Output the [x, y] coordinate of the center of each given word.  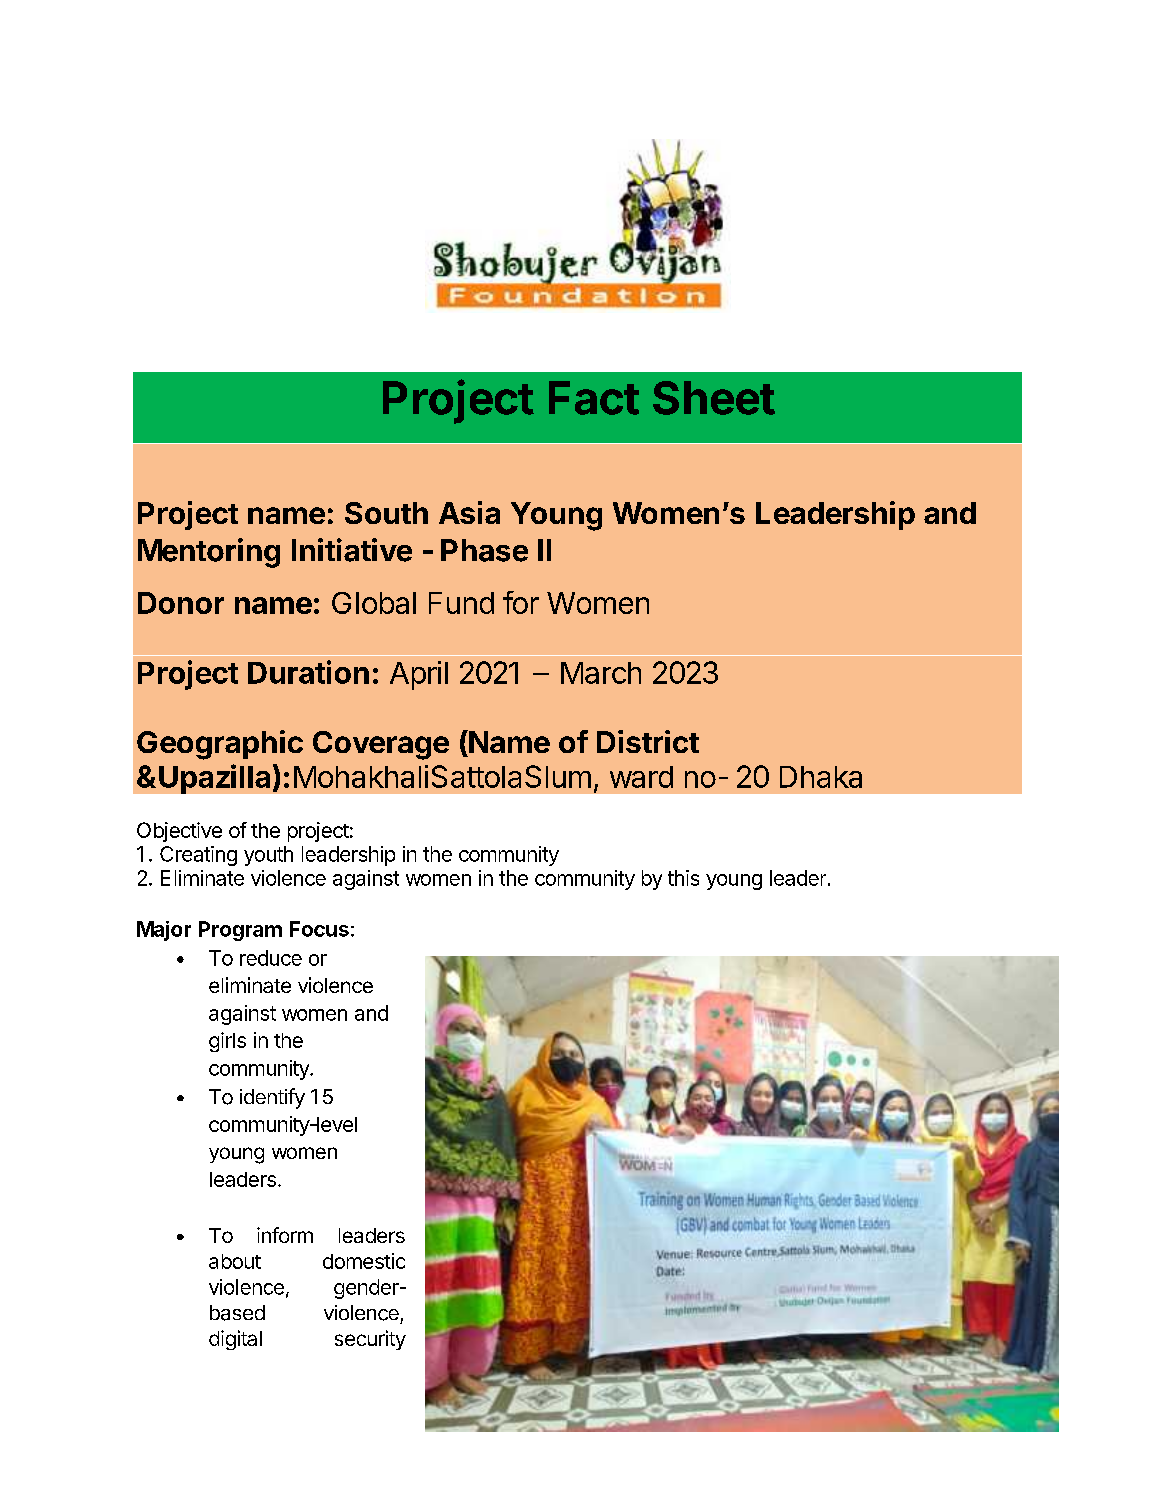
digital [235, 1340]
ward [641, 777]
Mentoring [209, 553]
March [601, 673]
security [370, 1340]
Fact [594, 398]
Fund [461, 603]
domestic [364, 1261]
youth [268, 856]
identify [272, 1098]
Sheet [714, 398]
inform [285, 1235]
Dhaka [821, 777]
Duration [308, 672]
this [683, 878]
